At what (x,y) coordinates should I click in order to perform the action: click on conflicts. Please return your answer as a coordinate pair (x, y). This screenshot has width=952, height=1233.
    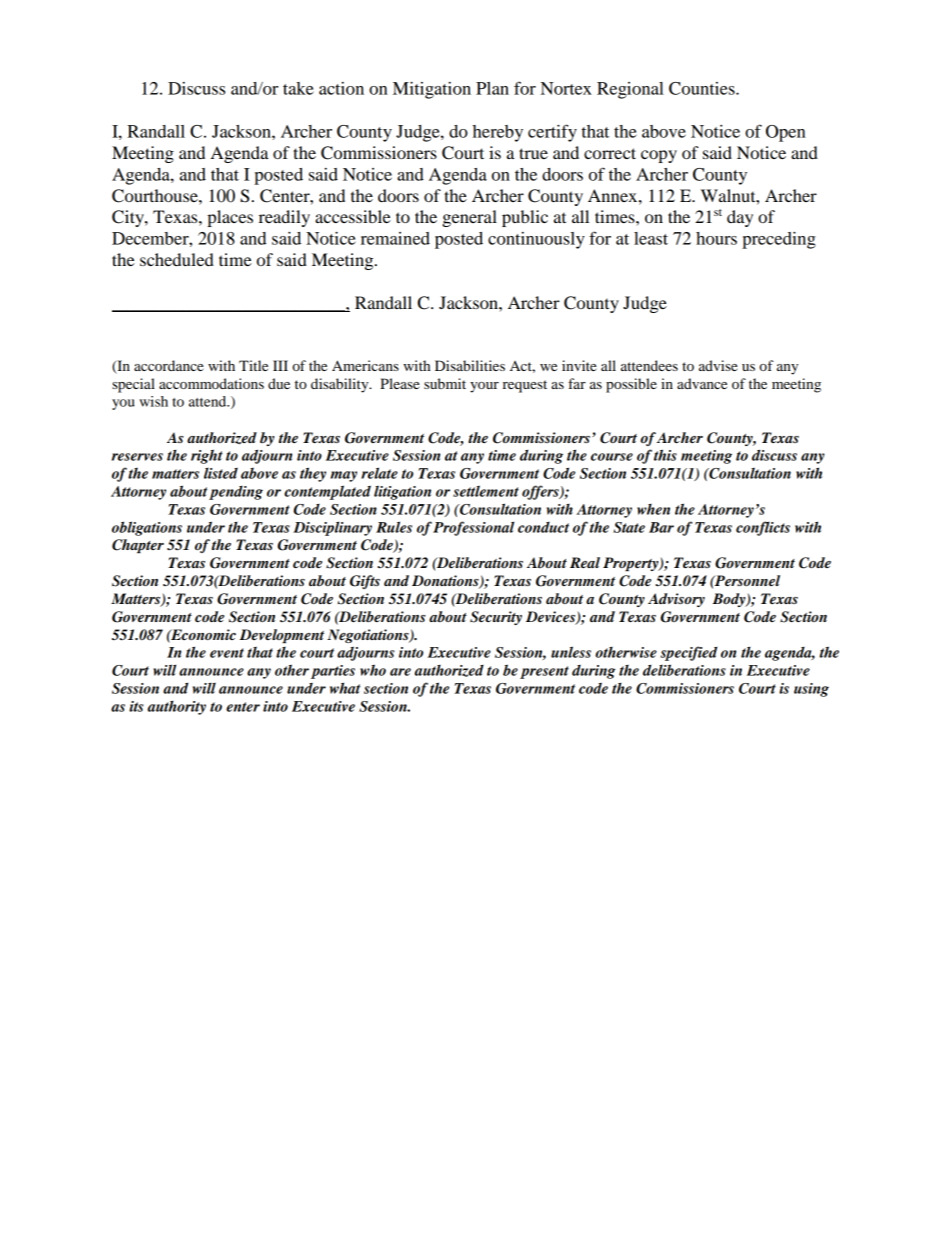
    Looking at the image, I should click on (763, 528).
